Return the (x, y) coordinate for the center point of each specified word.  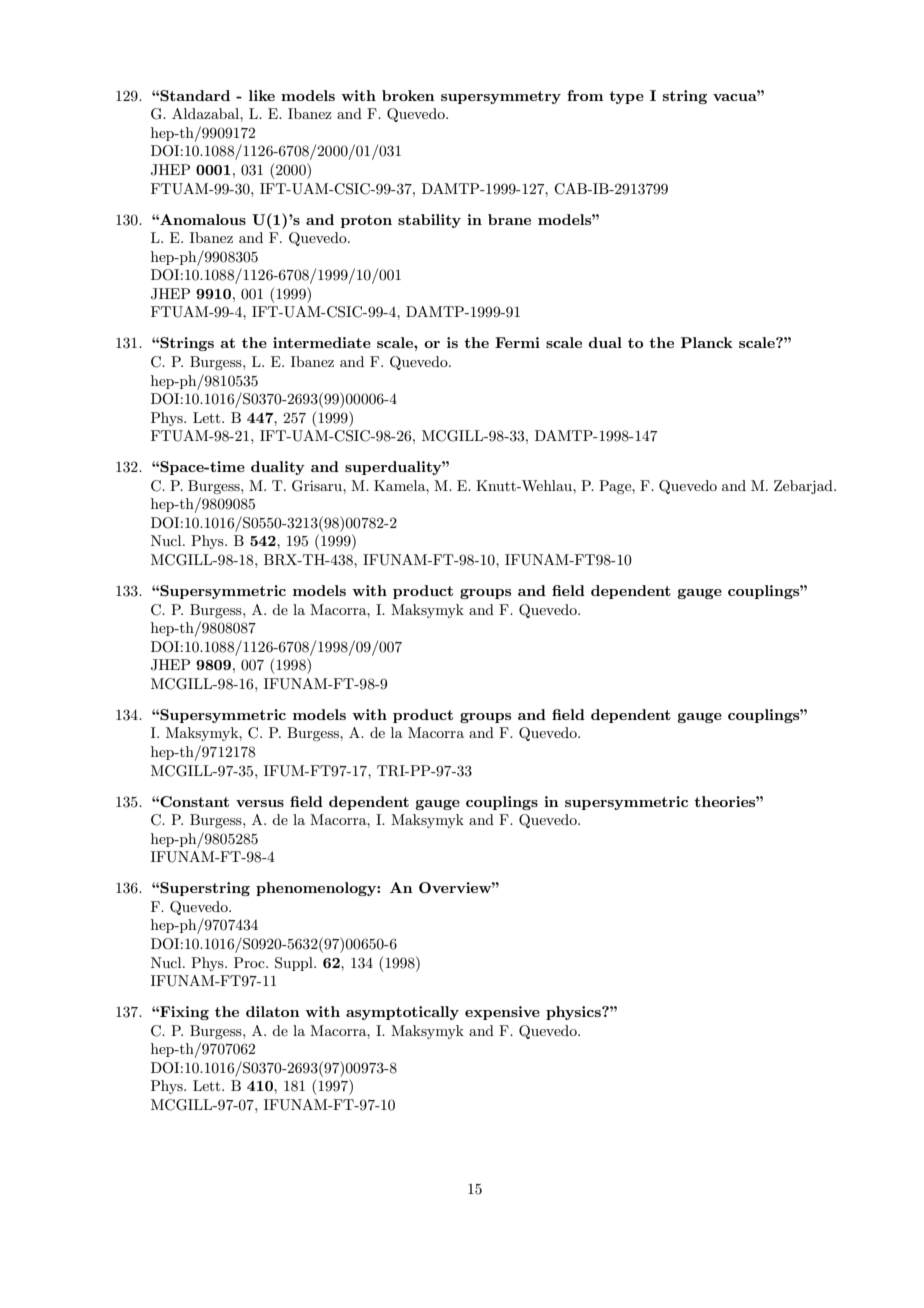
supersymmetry (501, 97)
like (262, 95)
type (626, 97)
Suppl (295, 964)
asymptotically (402, 1013)
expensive (502, 1013)
